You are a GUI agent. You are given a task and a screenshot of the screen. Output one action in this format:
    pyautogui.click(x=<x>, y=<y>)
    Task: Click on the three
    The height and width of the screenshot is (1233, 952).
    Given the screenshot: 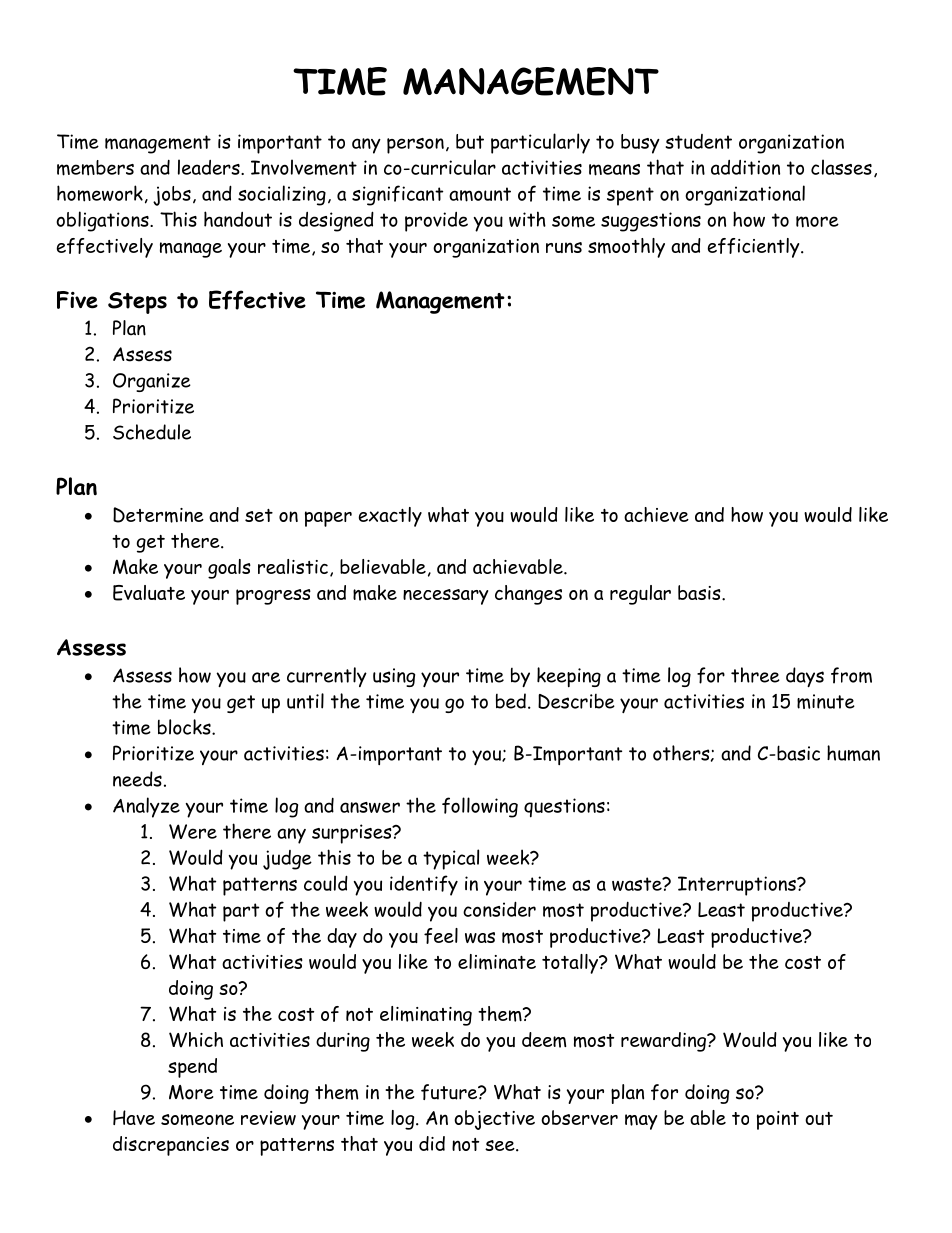 What is the action you would take?
    pyautogui.click(x=755, y=675)
